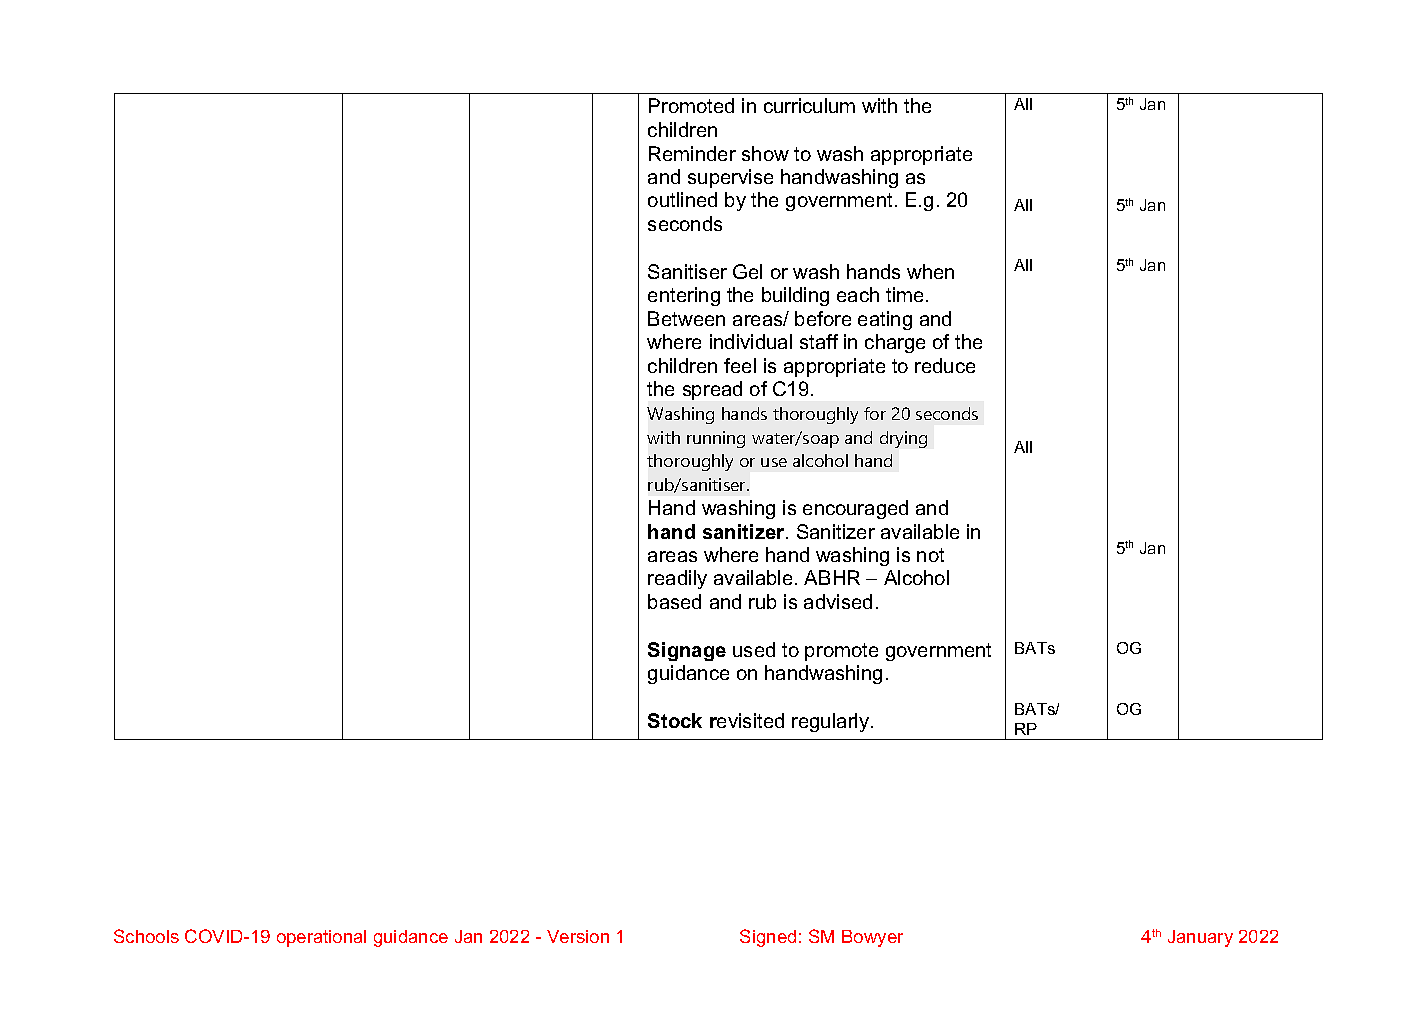  I want to click on January, so click(1200, 938).
